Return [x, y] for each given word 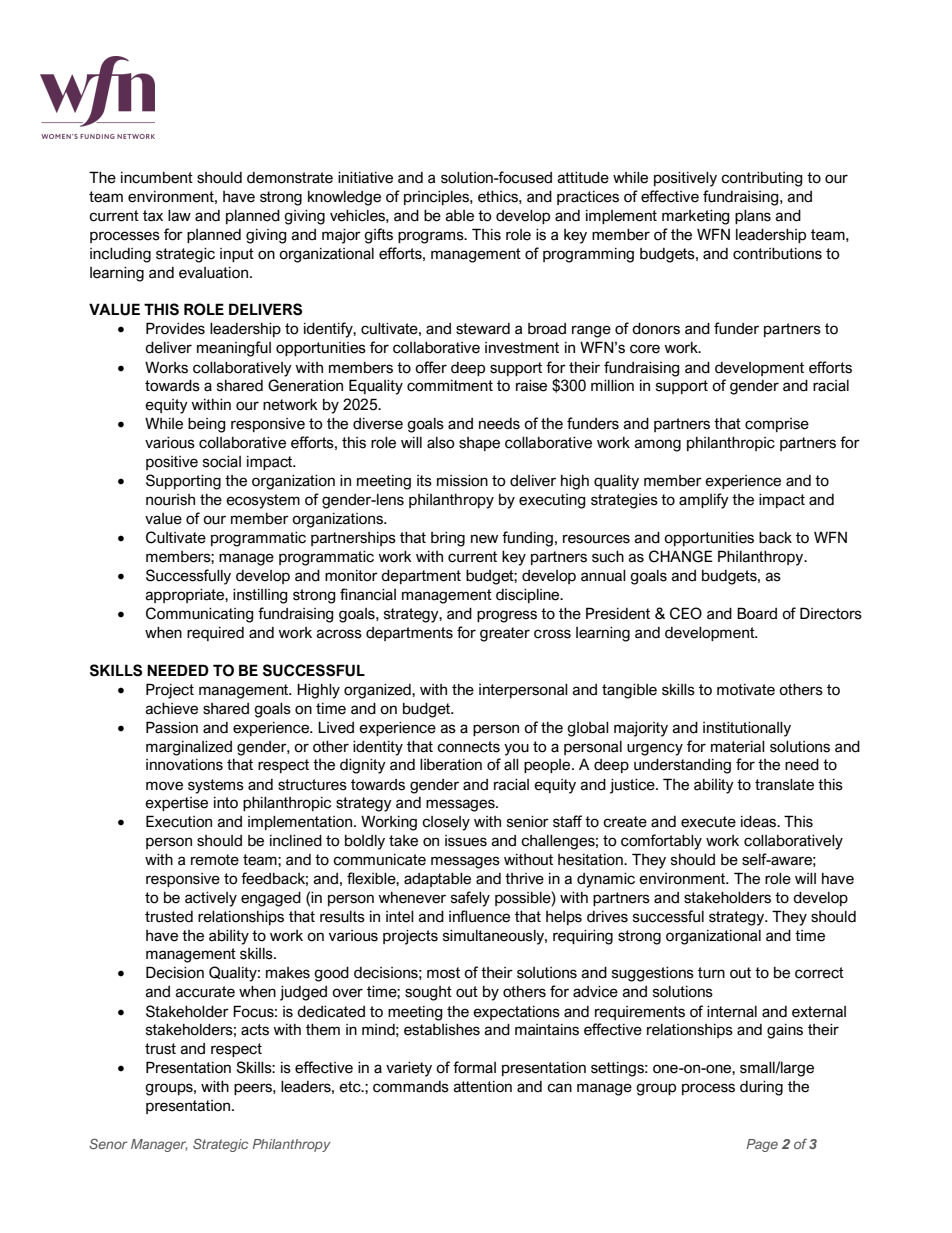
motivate [746, 690]
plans [753, 217]
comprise [777, 425]
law [179, 216]
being [207, 425]
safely [470, 899]
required [215, 634]
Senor [108, 1143]
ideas [760, 822]
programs [432, 237]
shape [479, 444]
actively [211, 899]
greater [505, 634]
